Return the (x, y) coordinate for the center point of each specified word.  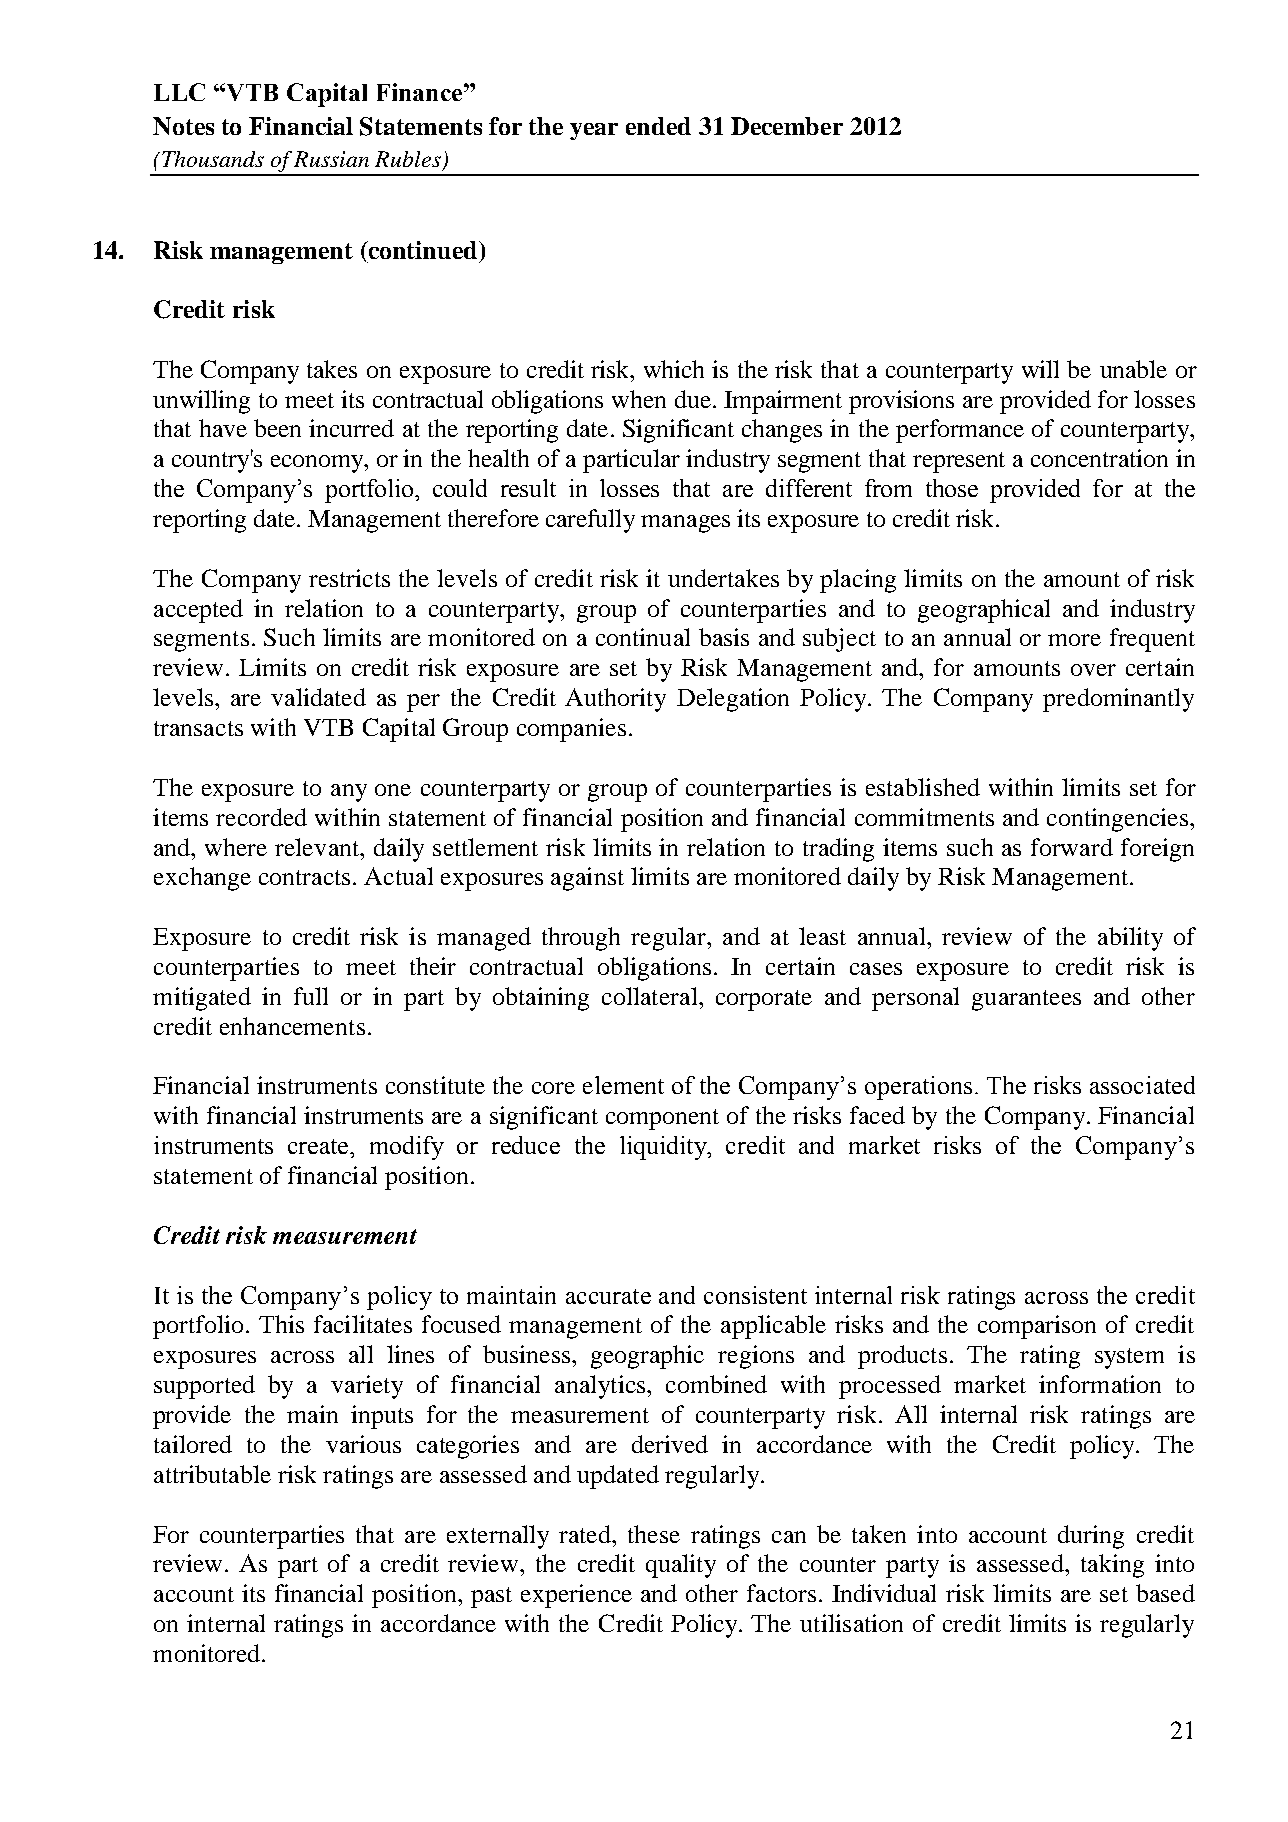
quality (681, 1566)
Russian (331, 159)
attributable (212, 1474)
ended (658, 126)
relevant (318, 847)
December (787, 126)
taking (1112, 1566)
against (587, 879)
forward (1072, 847)
